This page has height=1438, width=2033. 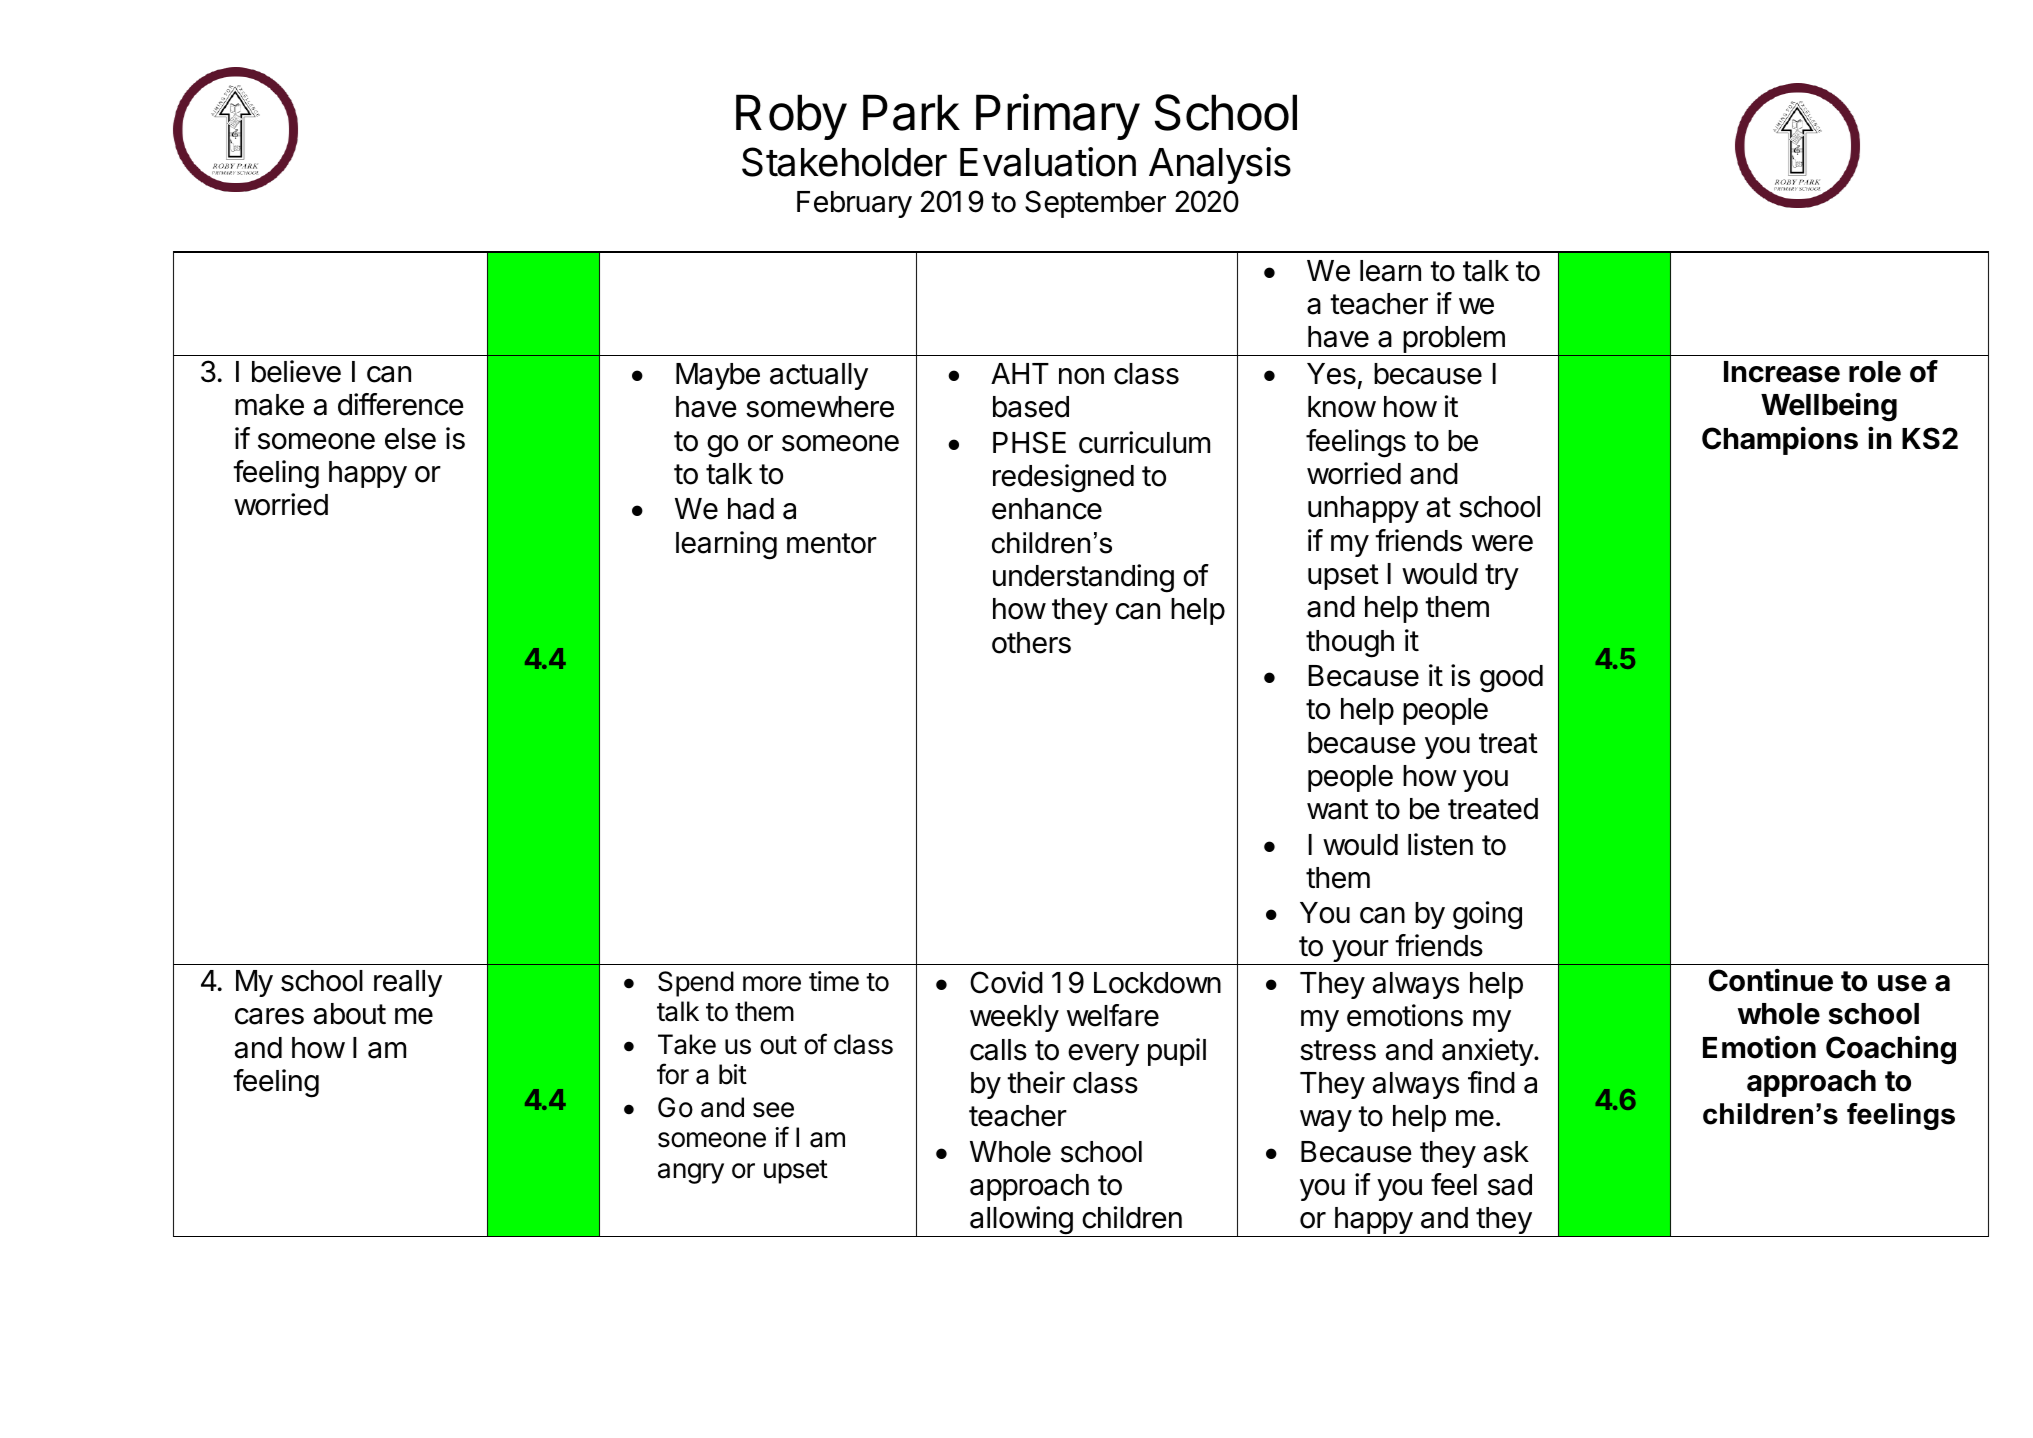 What do you see at coordinates (854, 204) in the page?
I see `February` at bounding box center [854, 204].
